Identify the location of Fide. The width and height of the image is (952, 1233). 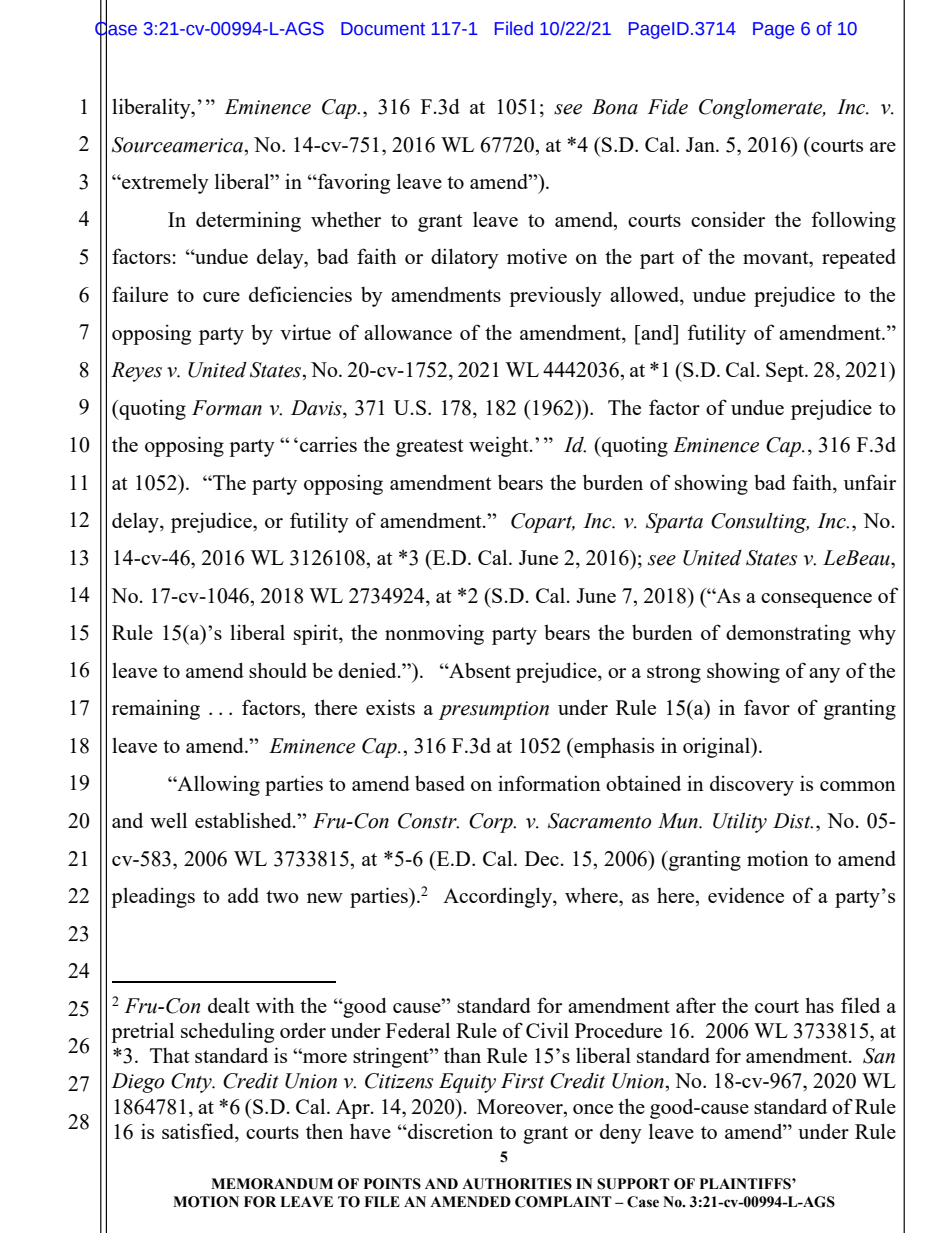
(668, 107).
